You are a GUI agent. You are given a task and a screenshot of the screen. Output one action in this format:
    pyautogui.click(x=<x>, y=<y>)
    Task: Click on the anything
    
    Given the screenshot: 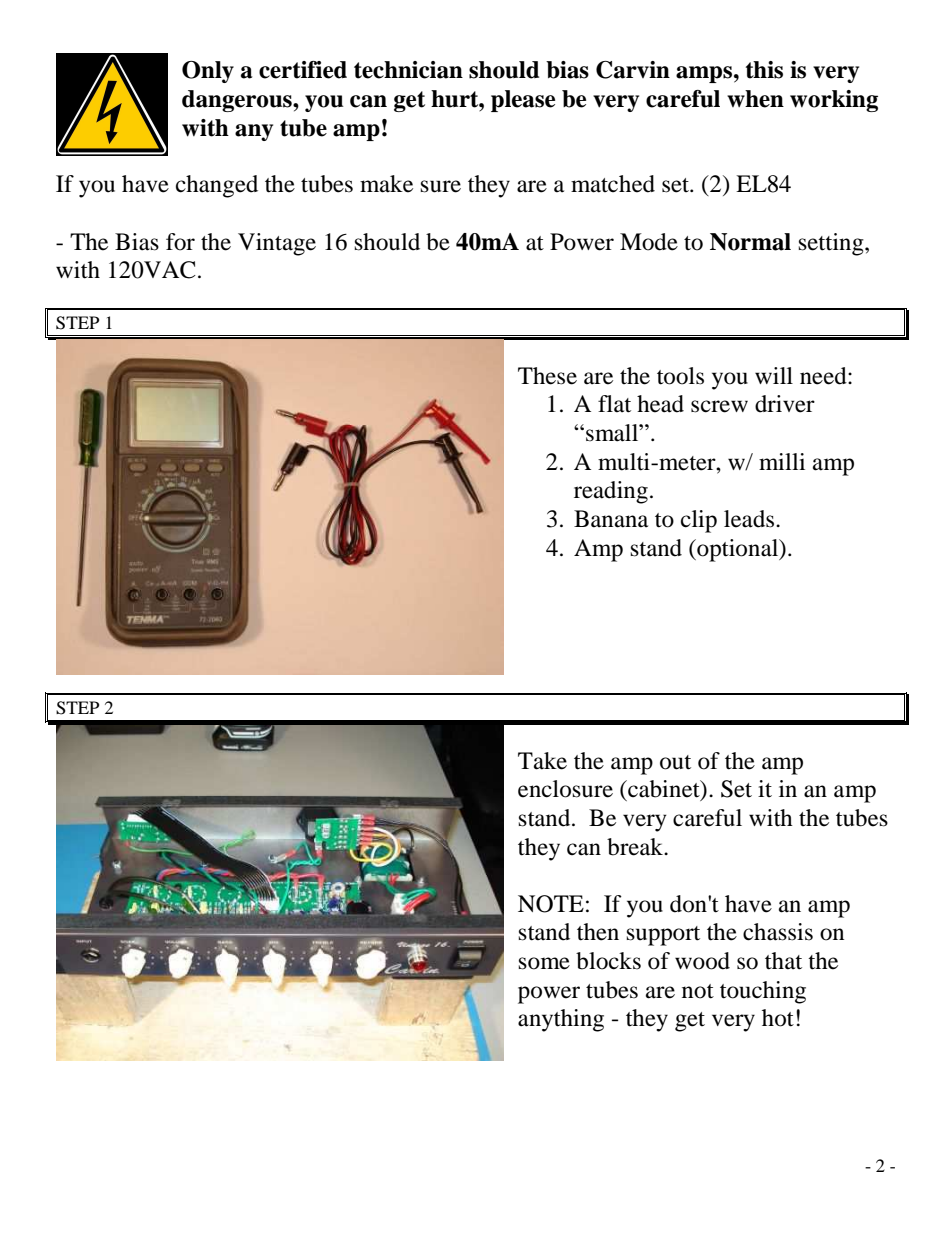 What is the action you would take?
    pyautogui.click(x=561, y=1020)
